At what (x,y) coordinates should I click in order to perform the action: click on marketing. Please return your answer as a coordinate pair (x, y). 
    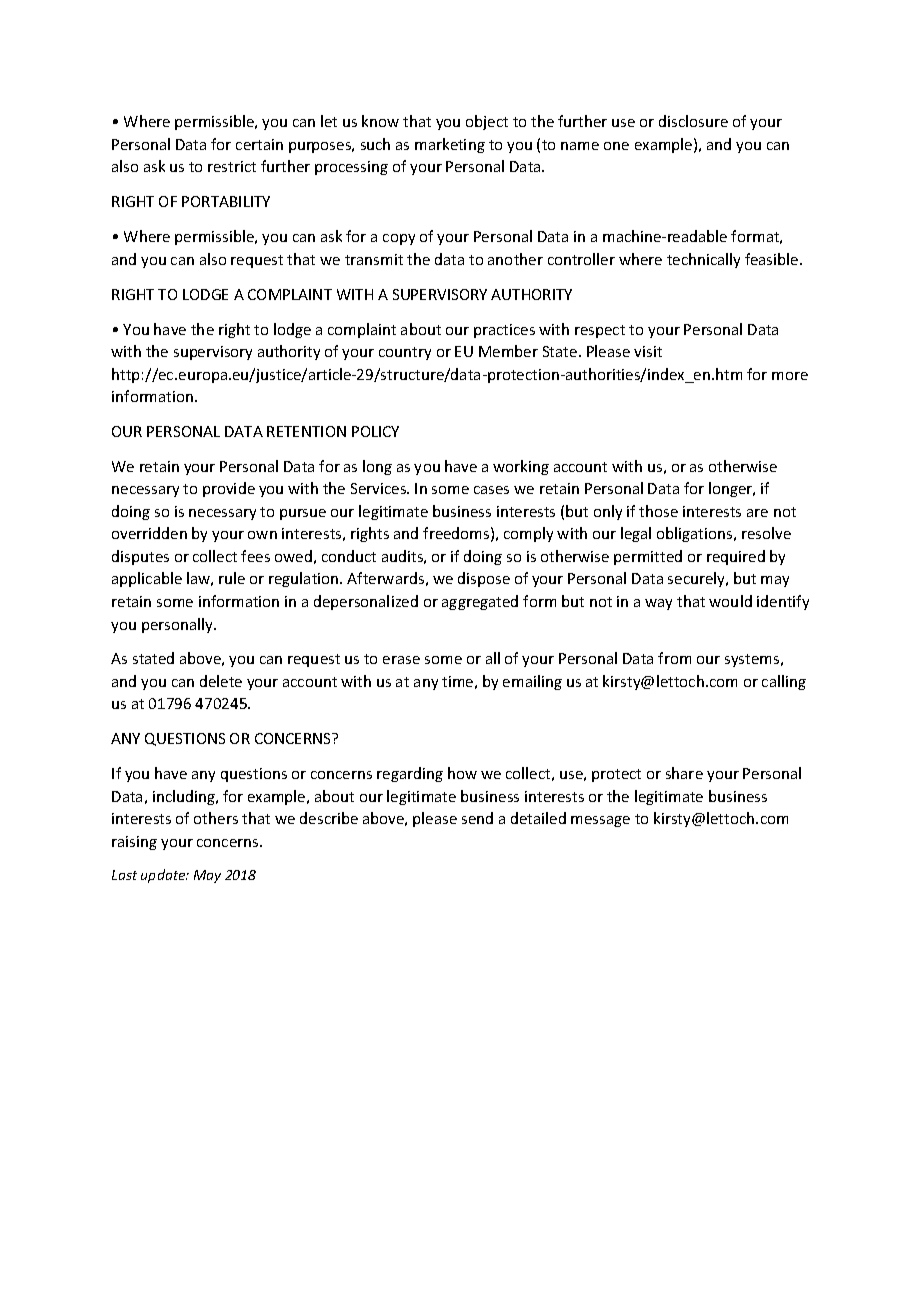
    Looking at the image, I should click on (450, 145).
